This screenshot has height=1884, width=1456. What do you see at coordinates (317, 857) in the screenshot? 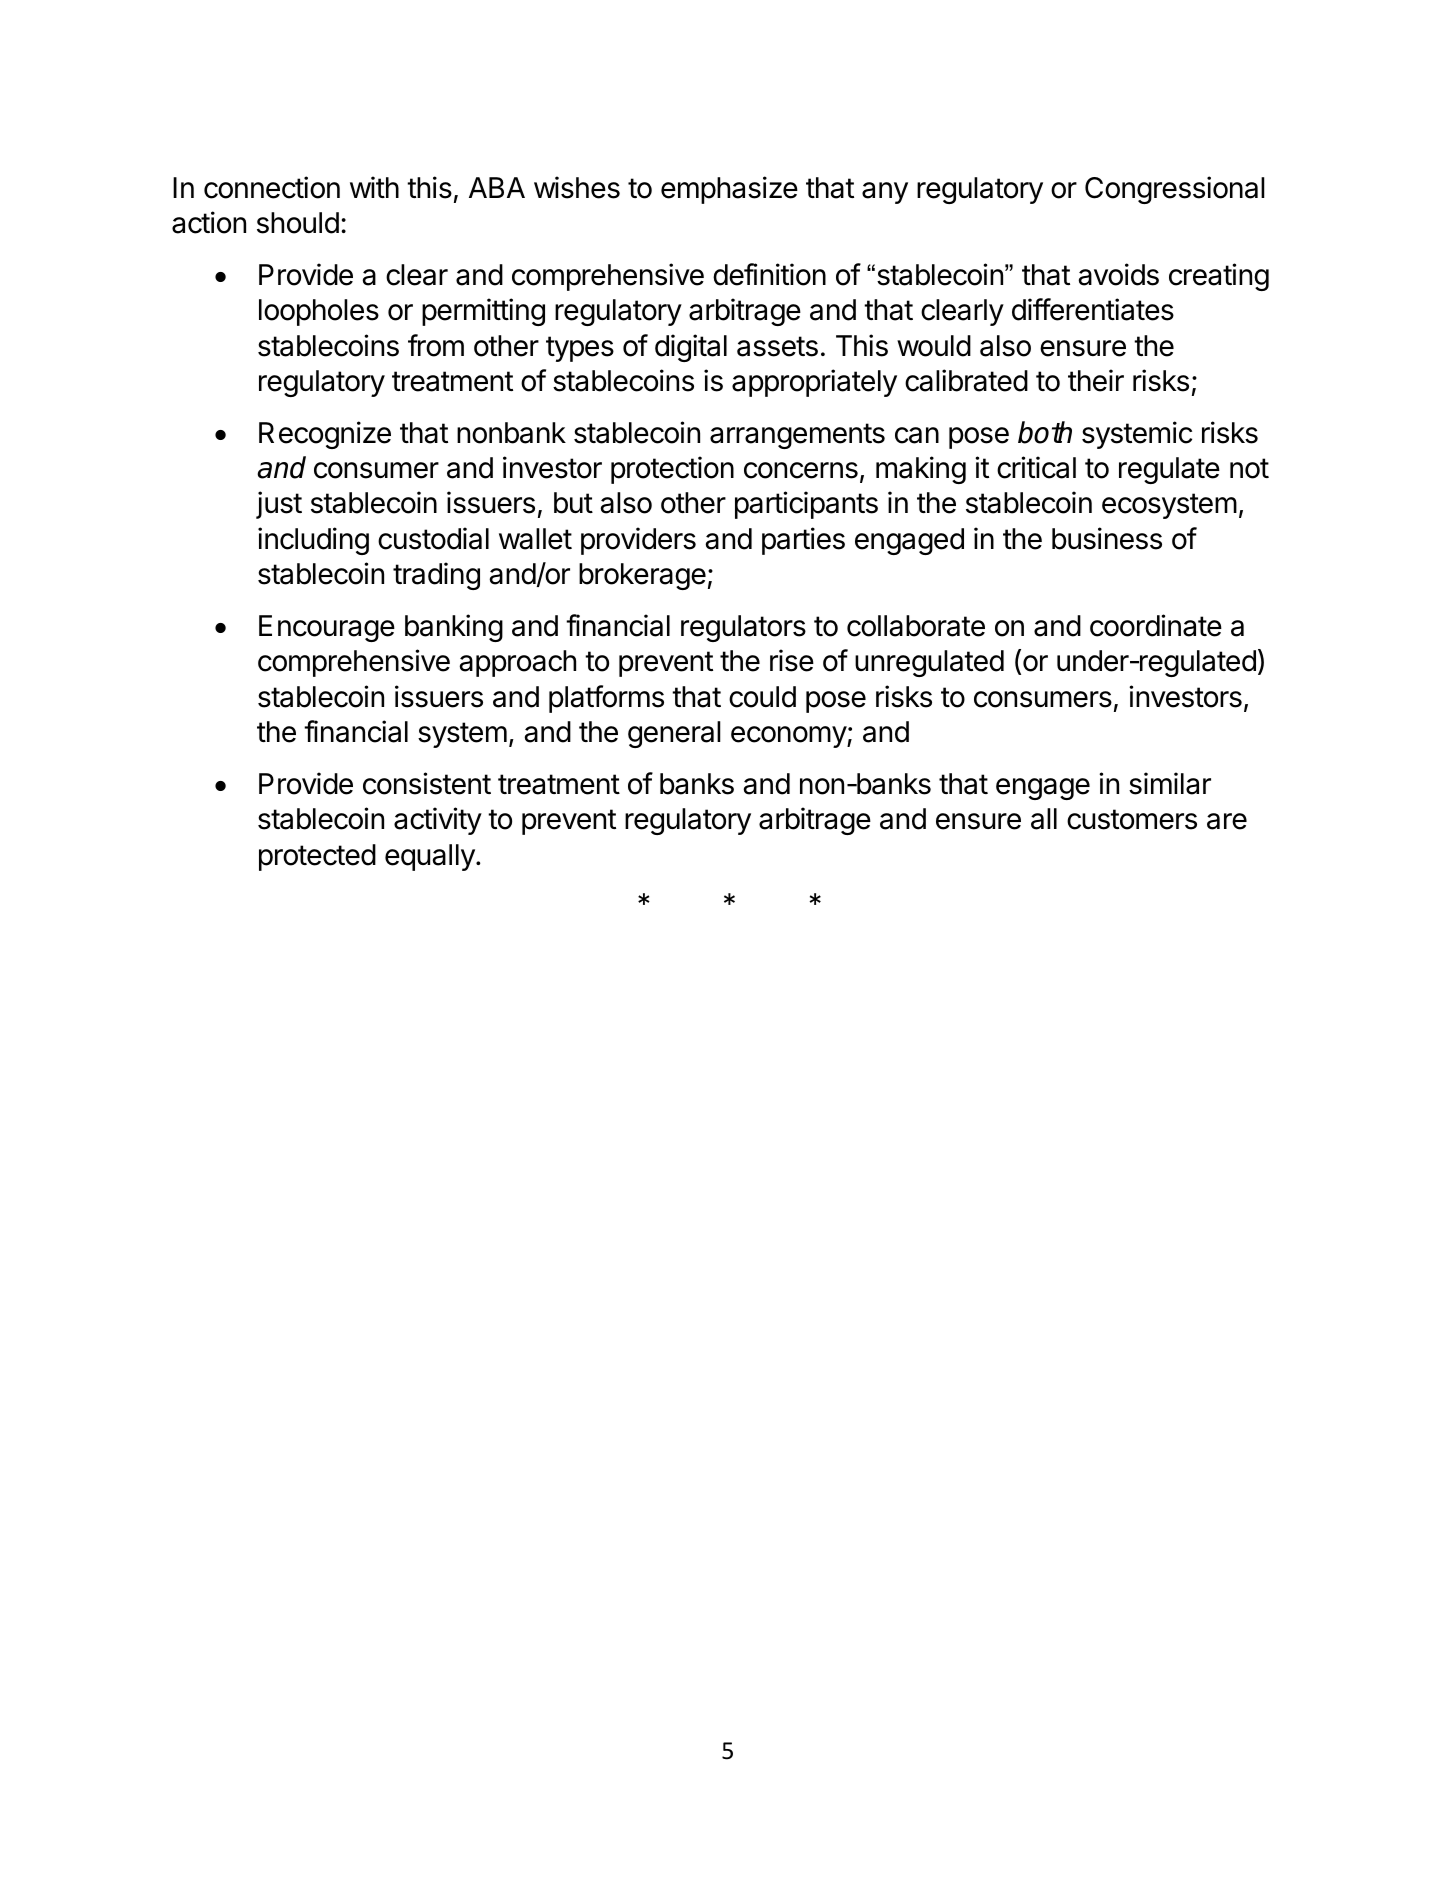
I see `protected` at bounding box center [317, 857].
